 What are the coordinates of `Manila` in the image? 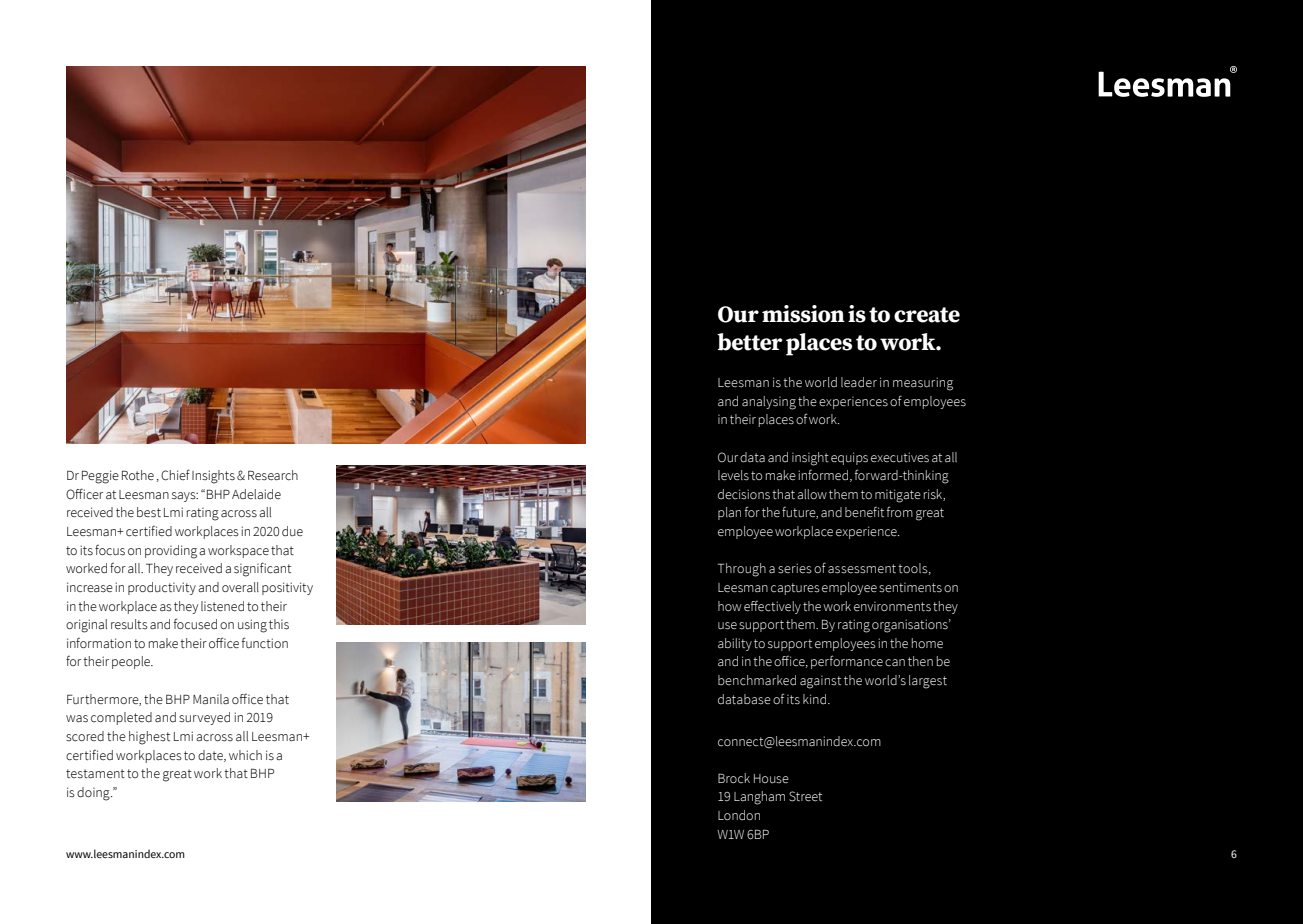 It's located at (211, 699).
